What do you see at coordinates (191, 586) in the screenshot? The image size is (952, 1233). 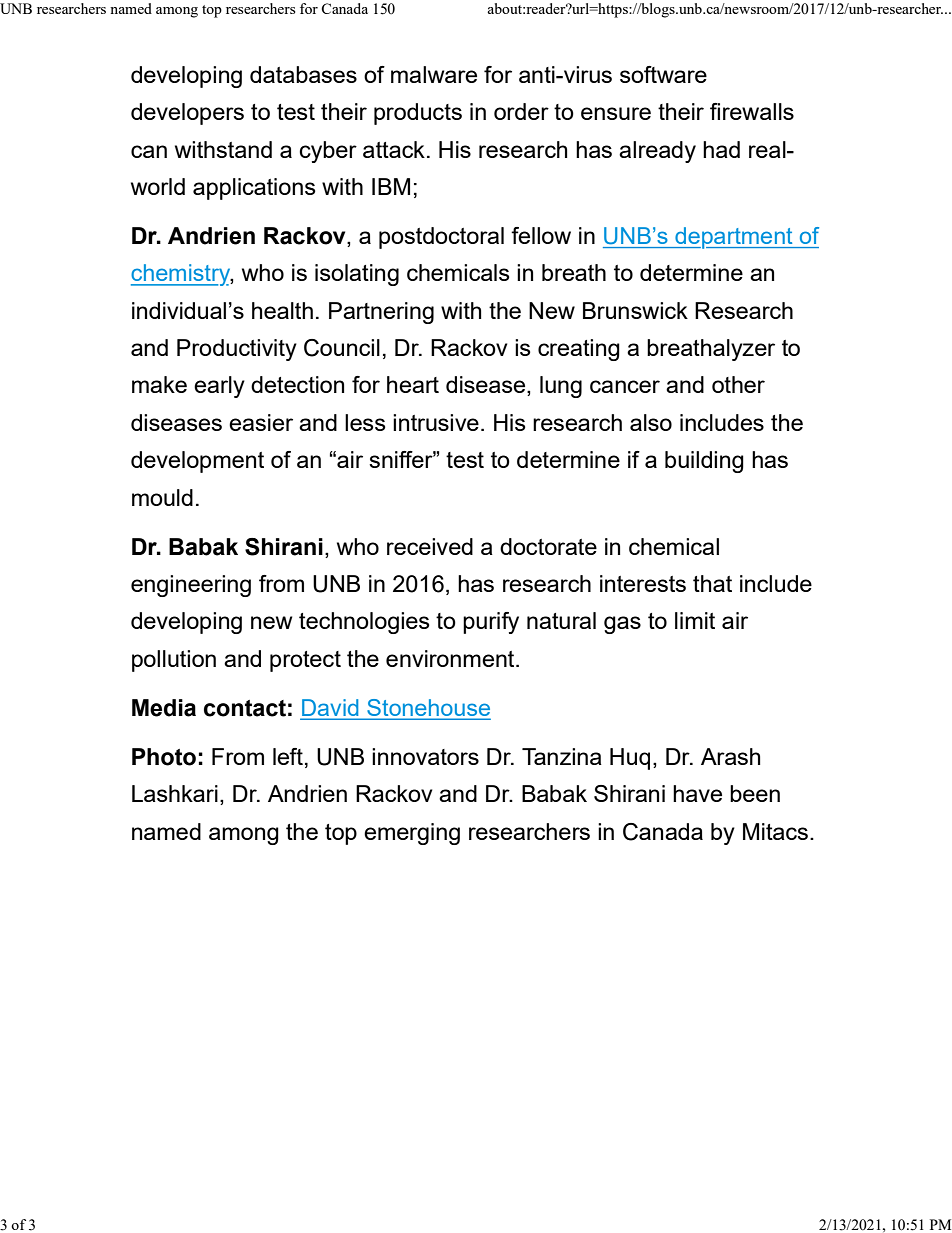 I see `engineering` at bounding box center [191, 586].
